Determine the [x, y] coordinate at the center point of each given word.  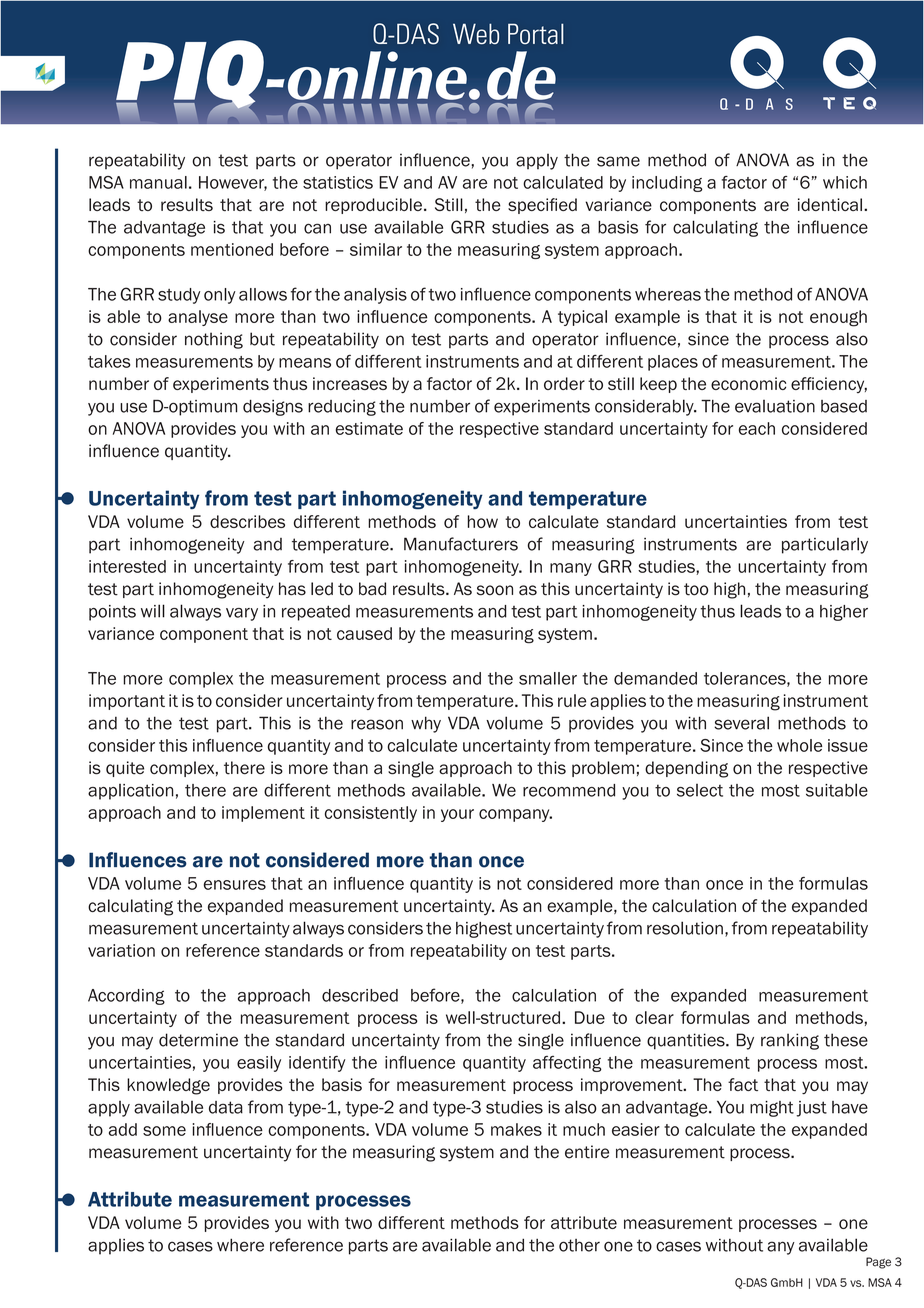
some [164, 1131]
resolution [685, 928]
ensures [235, 885]
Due [590, 1017]
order [564, 383]
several [741, 723]
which [845, 182]
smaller [548, 678]
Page [878, 1263]
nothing [214, 340]
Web [476, 33]
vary [242, 614]
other [579, 1245]
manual [158, 182]
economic [748, 383]
